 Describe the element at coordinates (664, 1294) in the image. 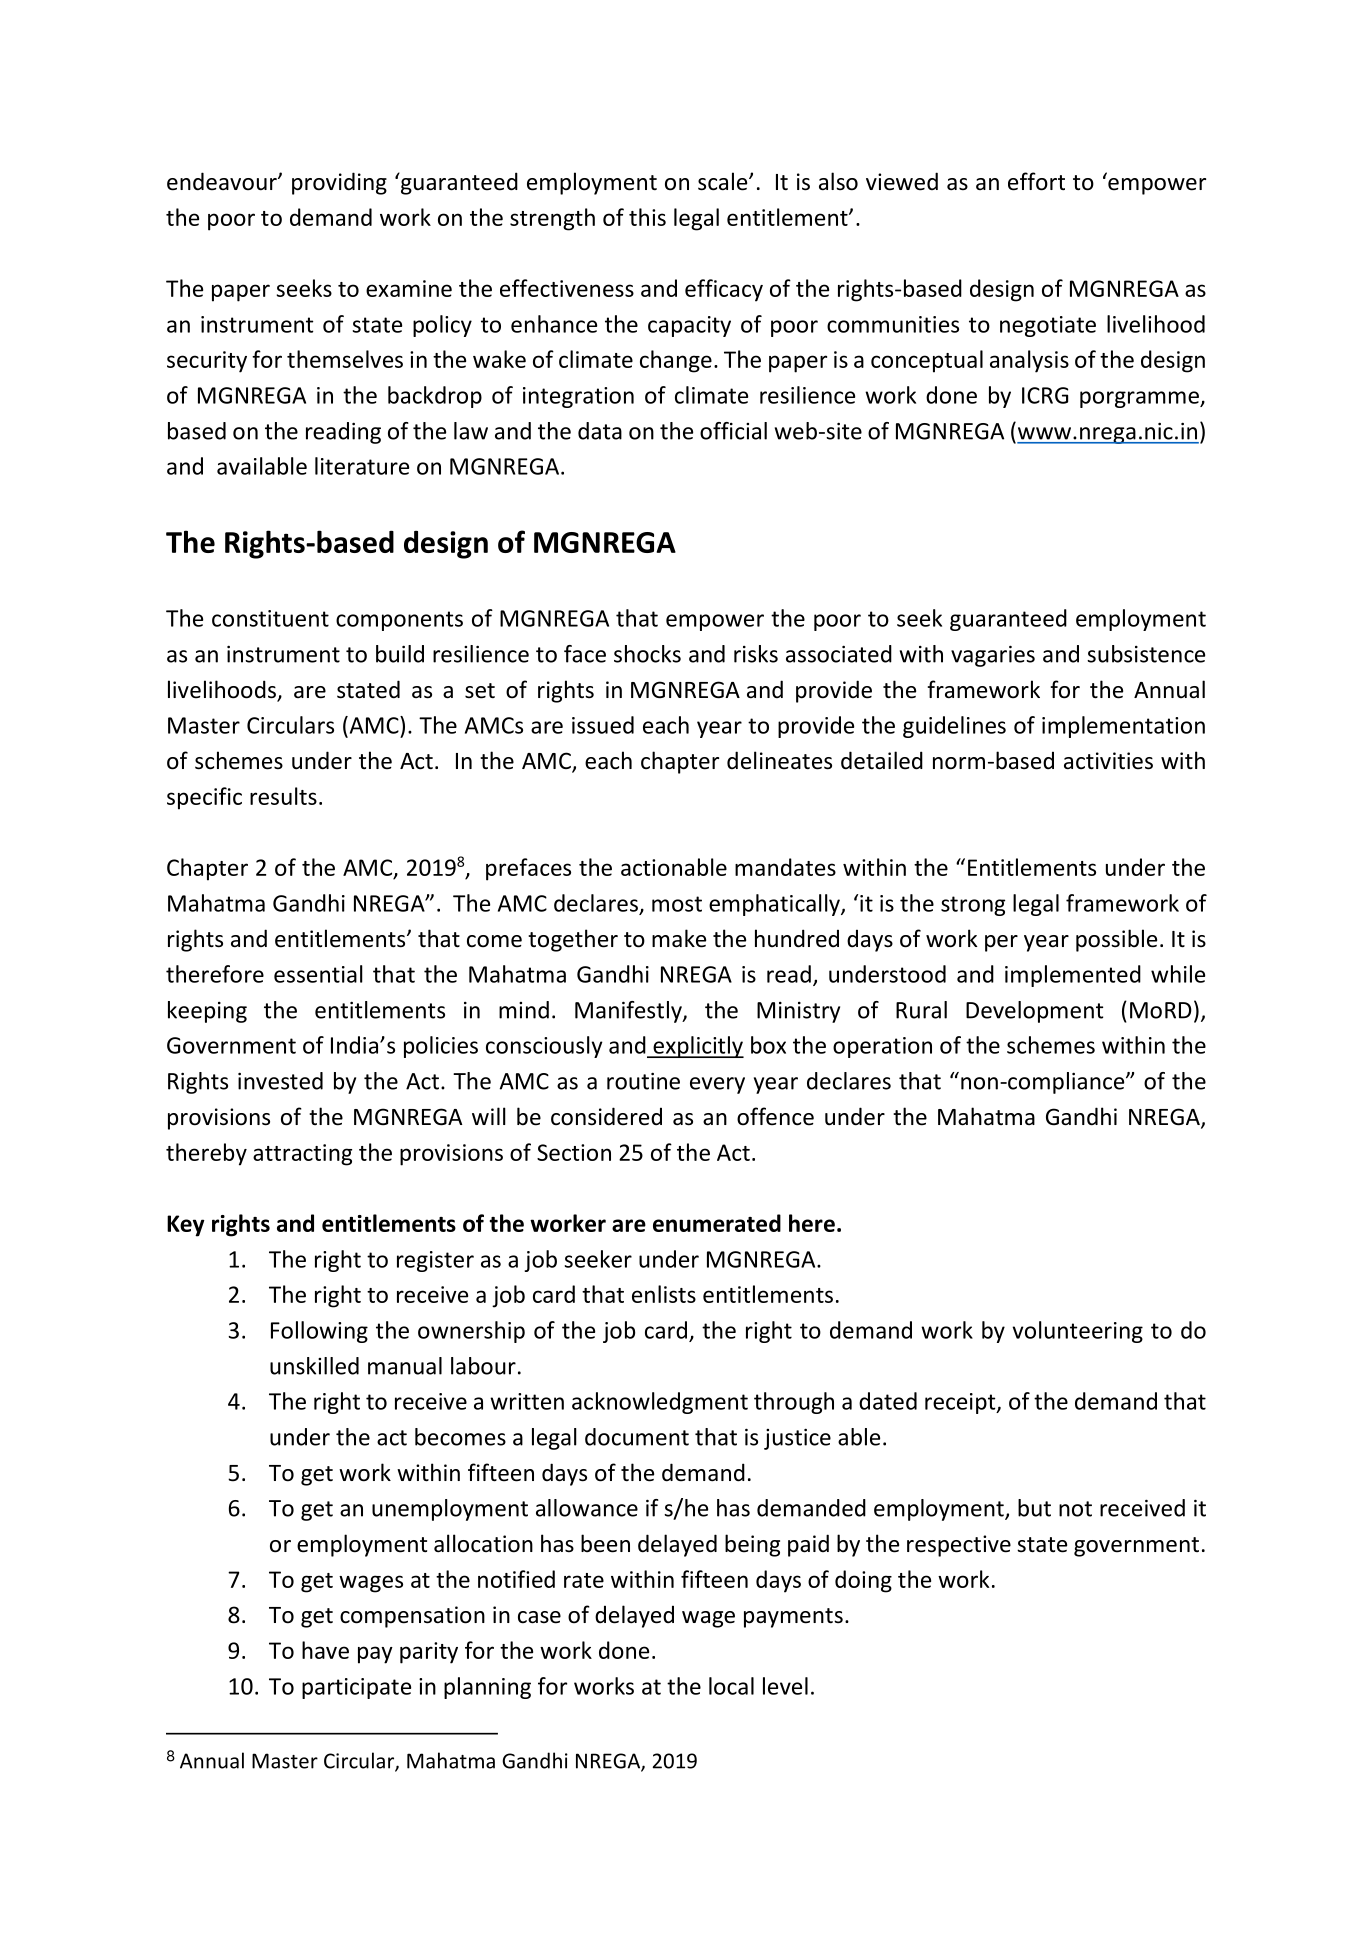

I see `enlists` at that location.
